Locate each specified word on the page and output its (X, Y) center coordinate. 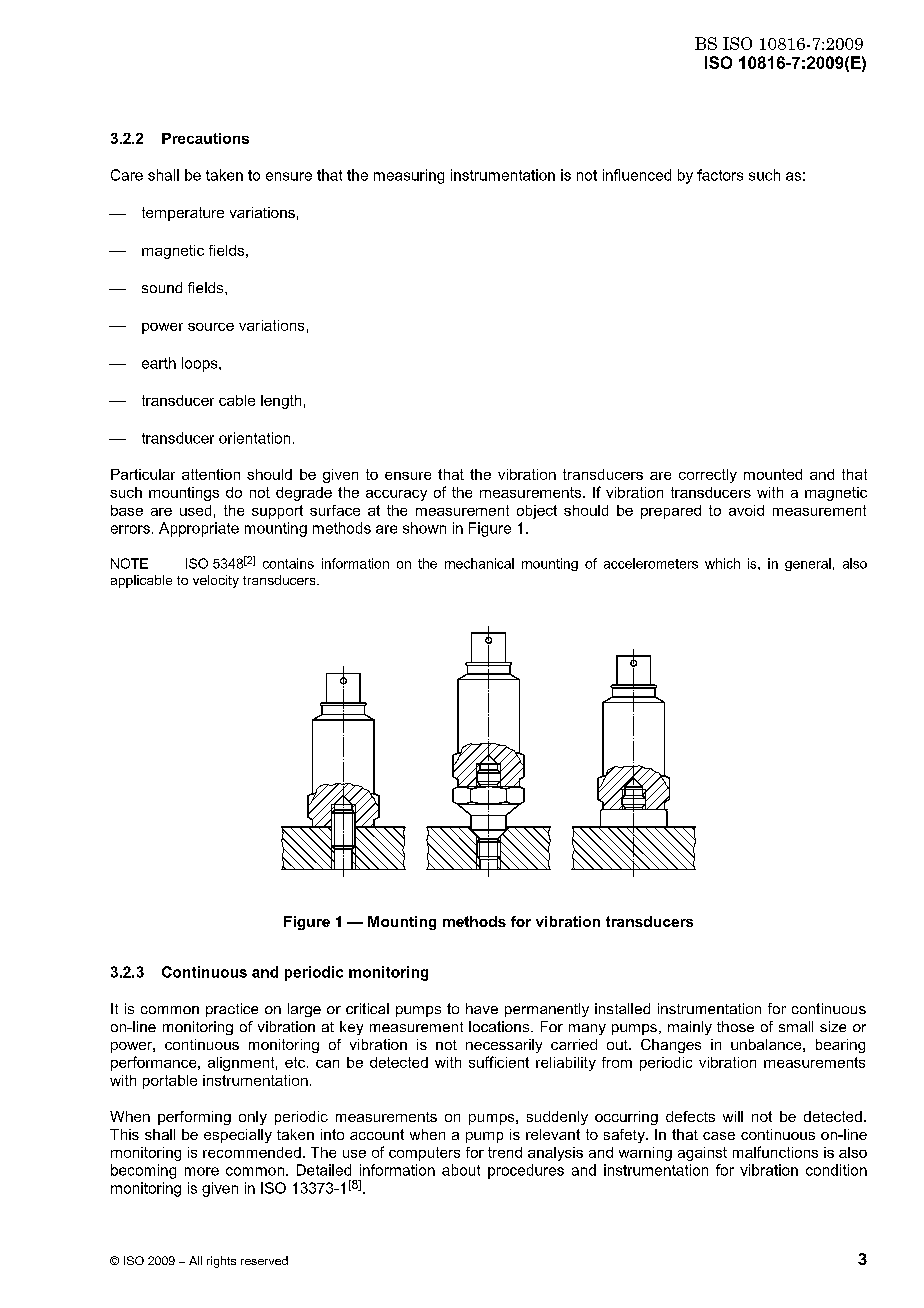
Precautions (205, 138)
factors (720, 175)
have (482, 1008)
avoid (746, 510)
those (735, 1026)
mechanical (479, 563)
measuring (409, 176)
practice (232, 1010)
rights (221, 1262)
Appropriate (199, 529)
